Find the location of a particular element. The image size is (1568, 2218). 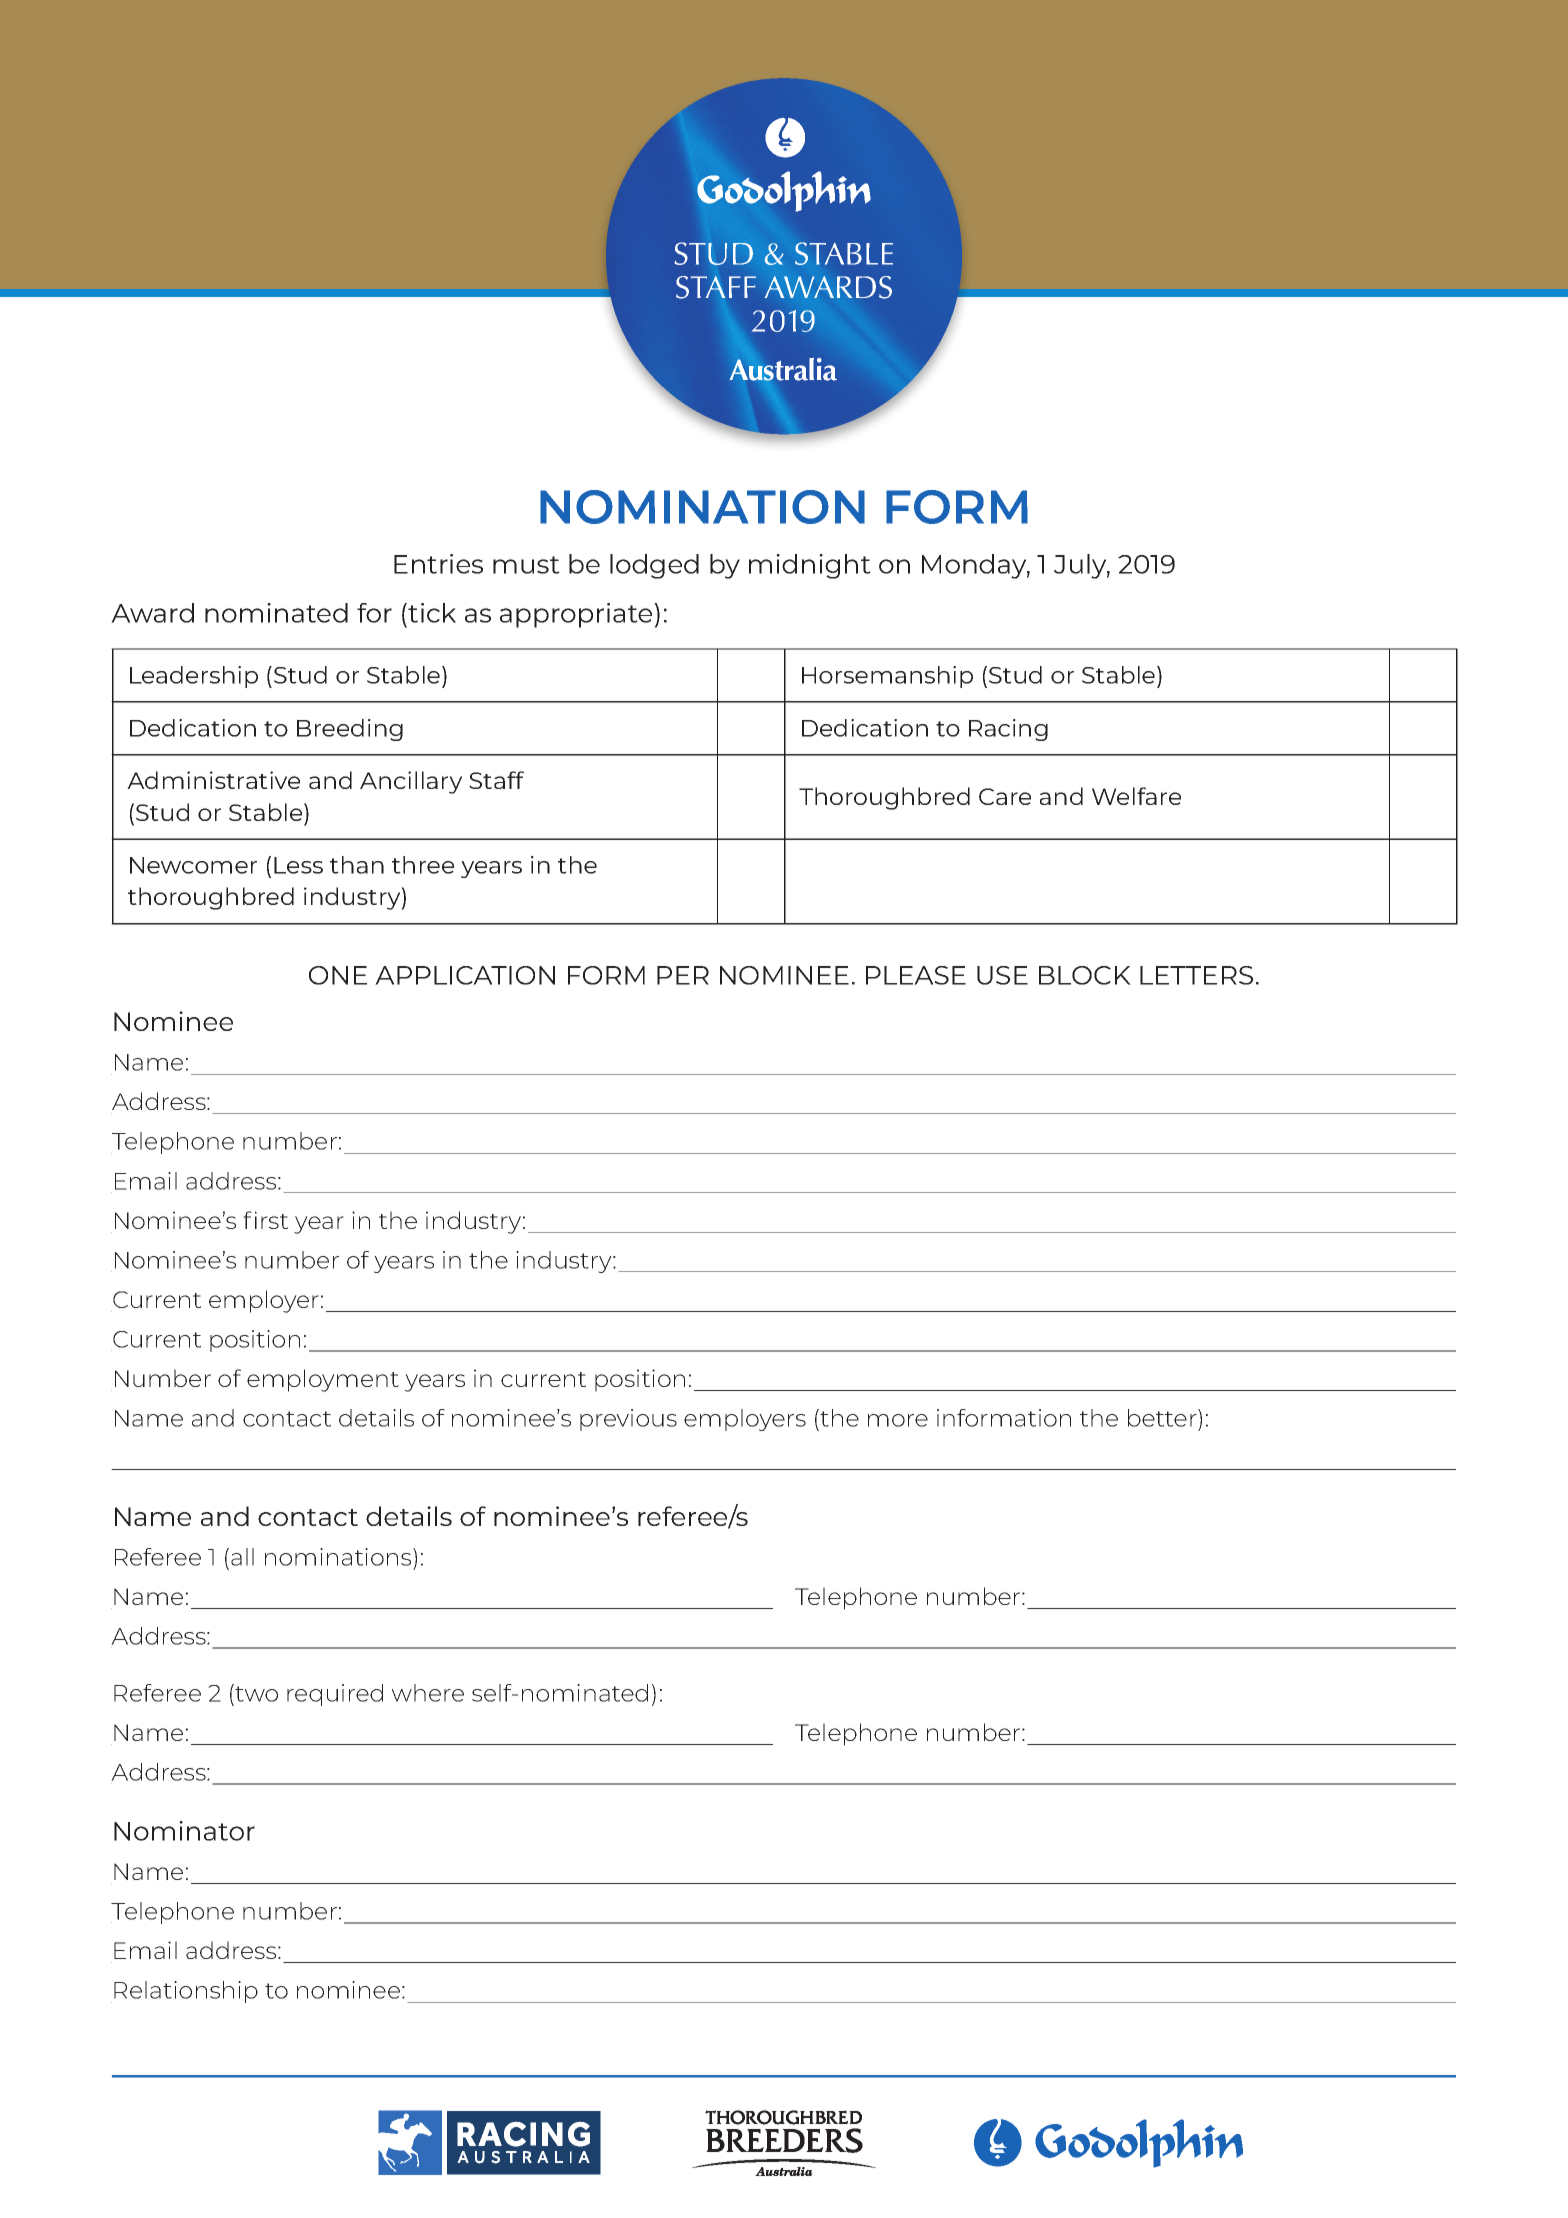

previous is located at coordinates (628, 1420).
